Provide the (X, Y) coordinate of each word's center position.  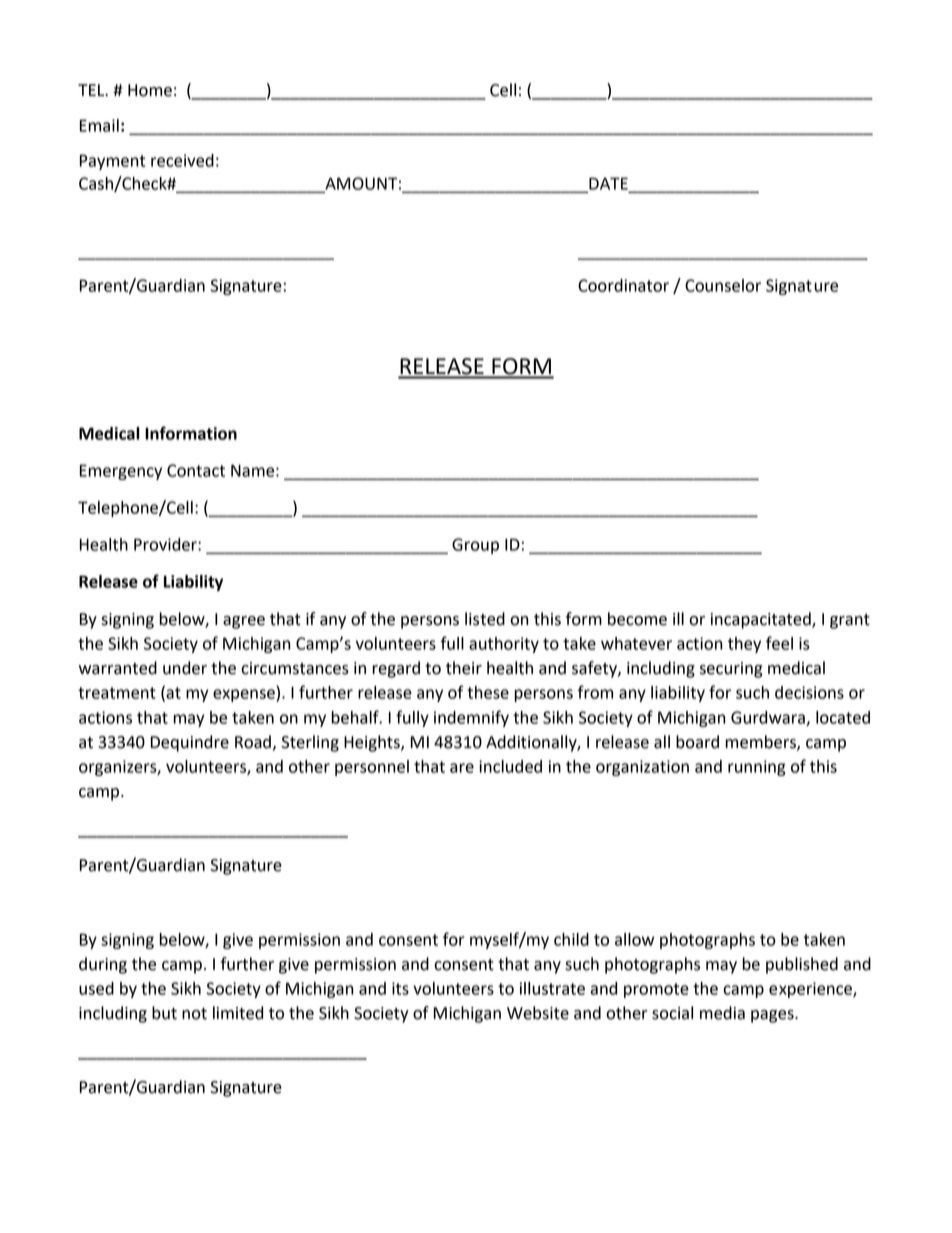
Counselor (723, 285)
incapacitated (762, 620)
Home (150, 90)
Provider (166, 544)
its (400, 988)
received (182, 160)
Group (475, 546)
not (194, 1014)
